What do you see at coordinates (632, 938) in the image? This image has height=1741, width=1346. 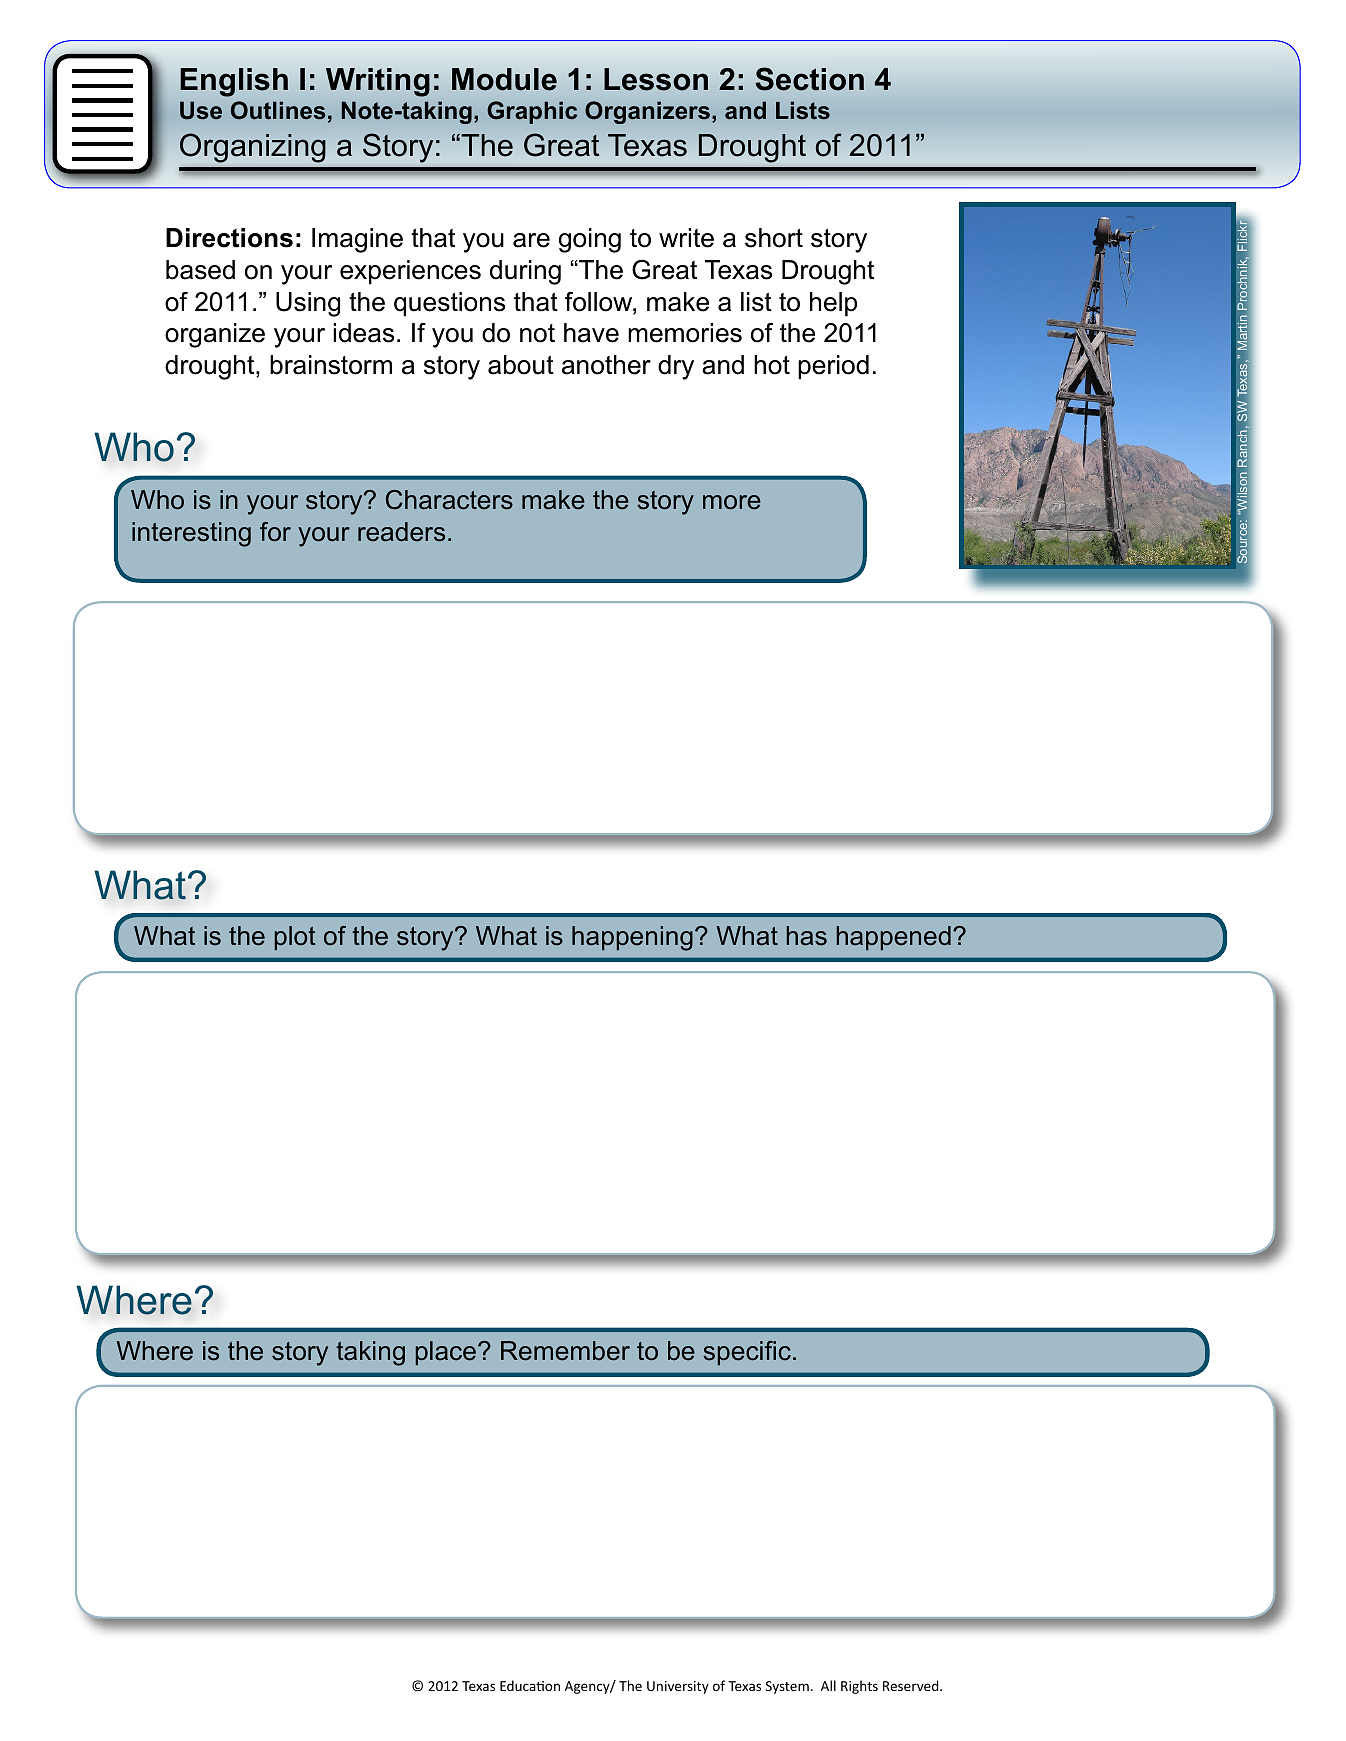 I see `happening` at bounding box center [632, 938].
